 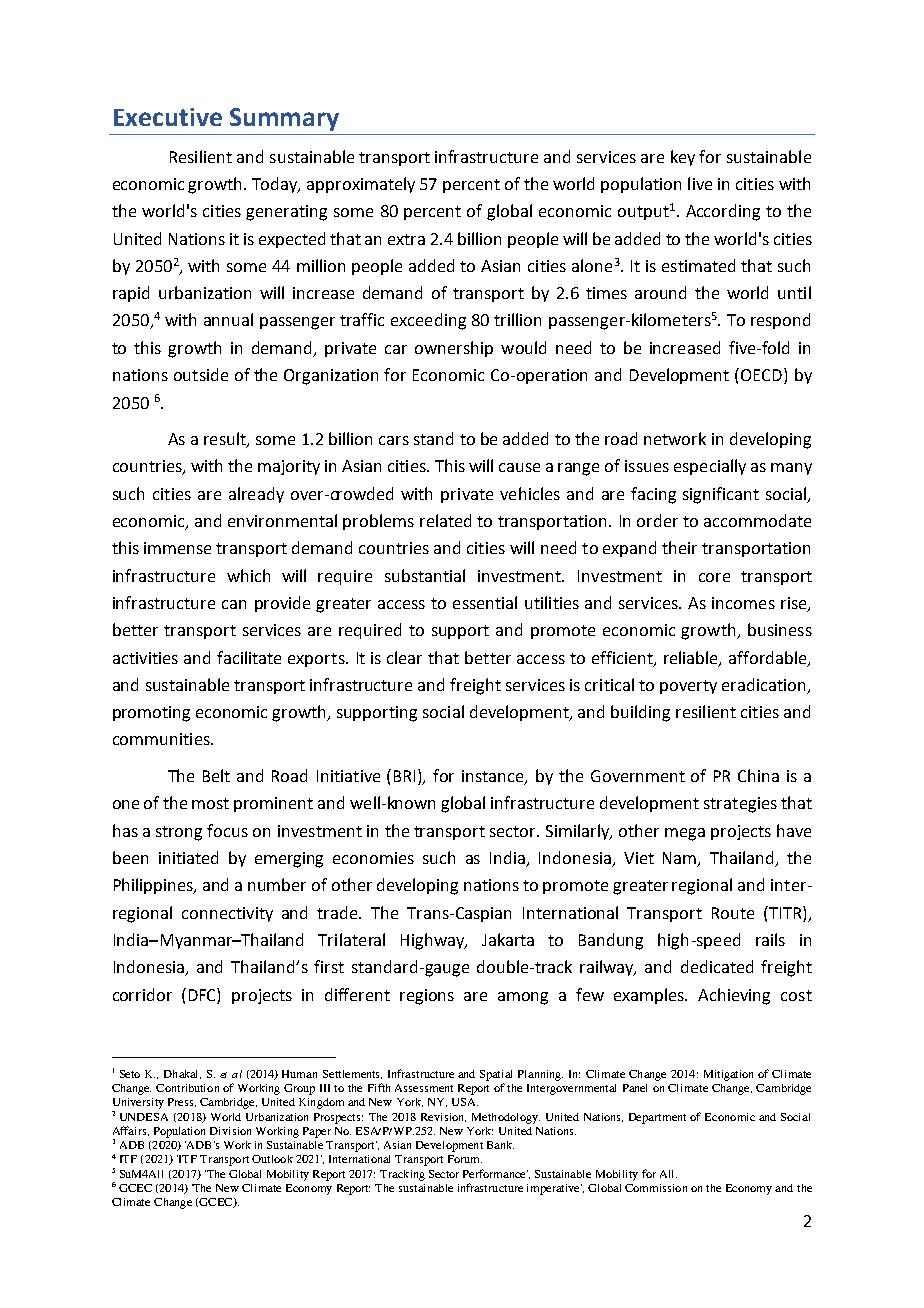 I want to click on clear, so click(x=404, y=657).
